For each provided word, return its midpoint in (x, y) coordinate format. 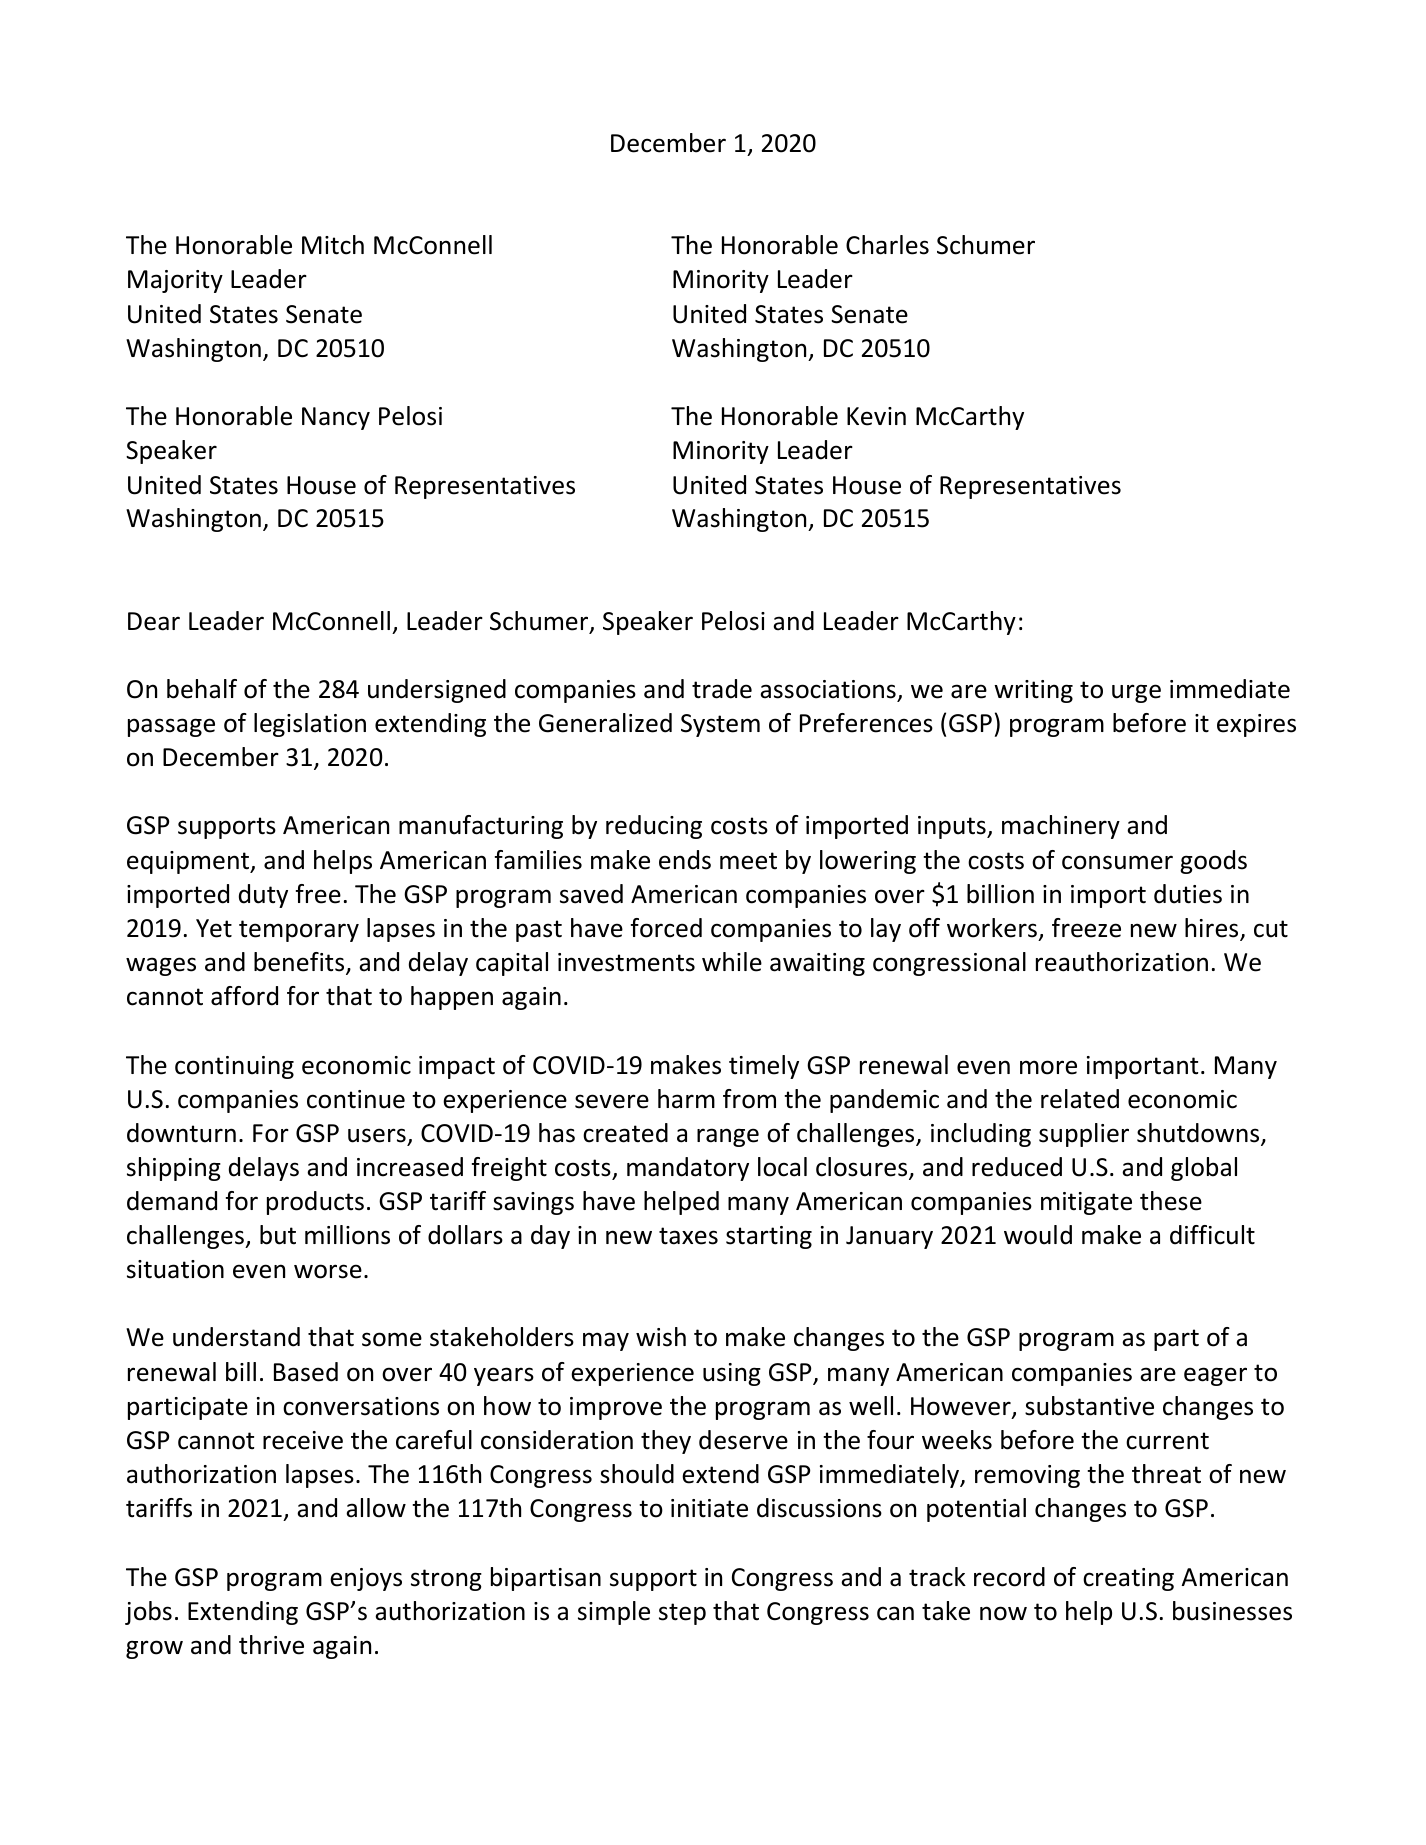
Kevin (876, 416)
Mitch (333, 245)
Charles (887, 245)
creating (1128, 1579)
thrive (271, 1645)
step (682, 1614)
